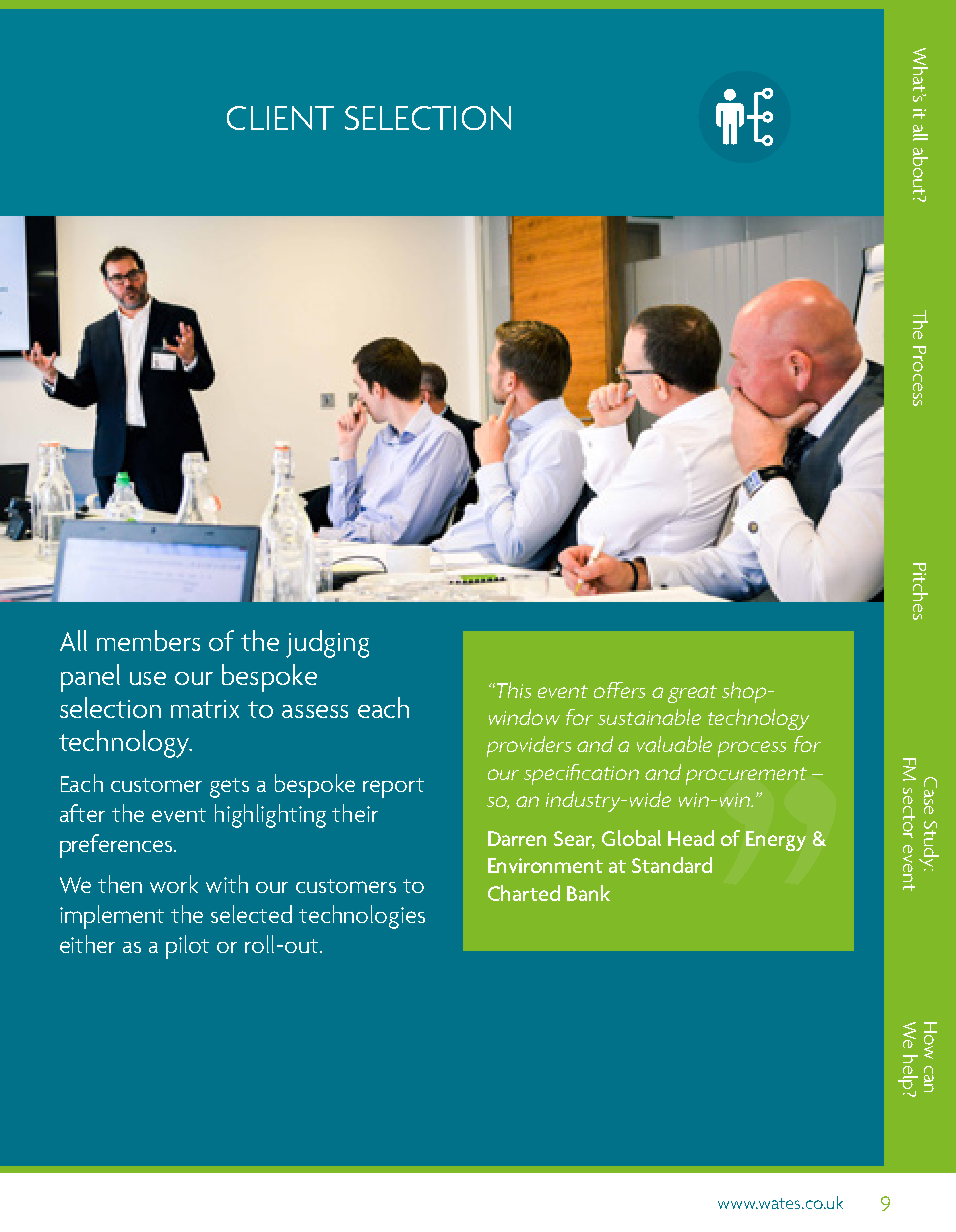 The image size is (956, 1232). What do you see at coordinates (187, 947) in the screenshot?
I see `pilot` at bounding box center [187, 947].
